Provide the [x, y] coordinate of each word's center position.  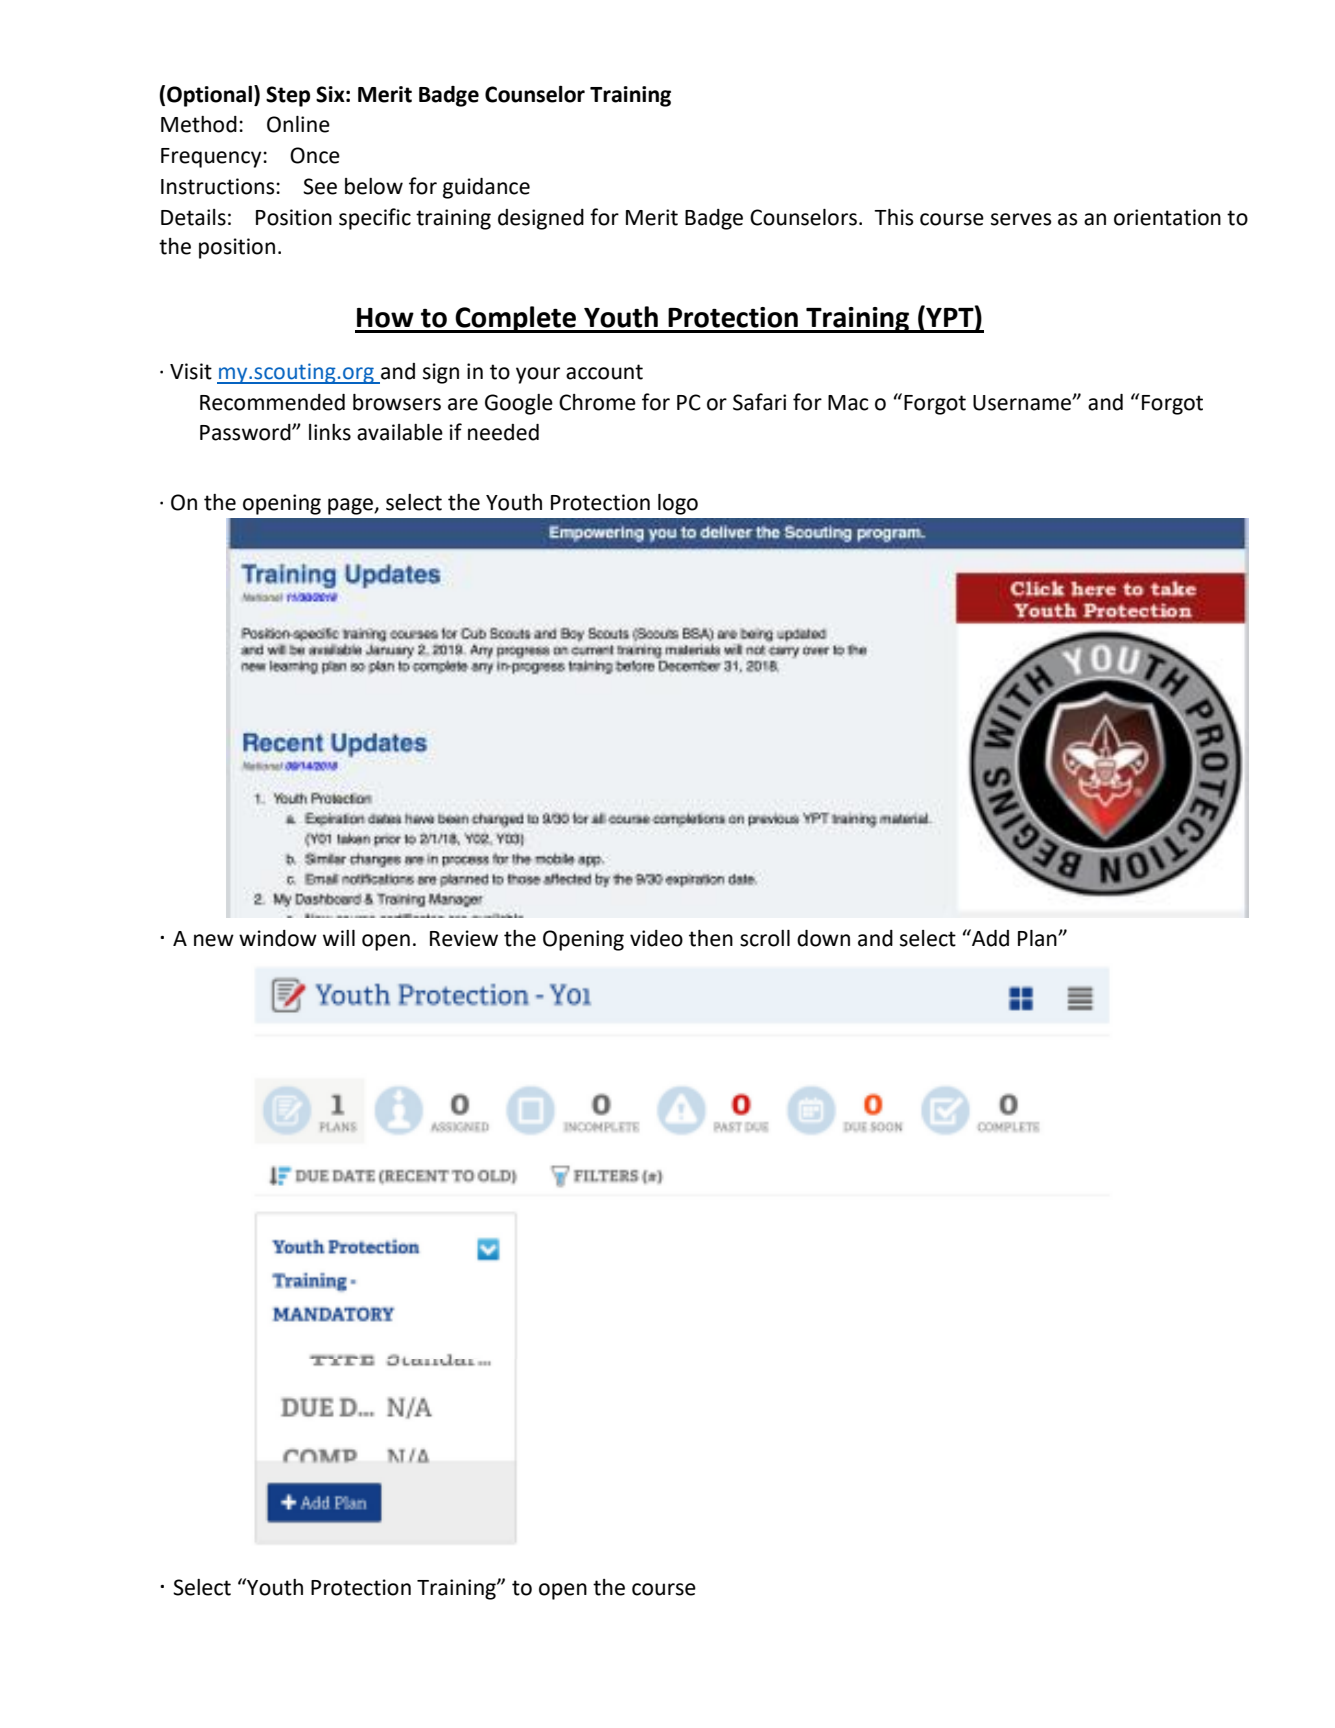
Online [298, 124]
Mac [848, 403]
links [330, 432]
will [339, 938]
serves [1021, 219]
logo [678, 504]
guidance [486, 188]
